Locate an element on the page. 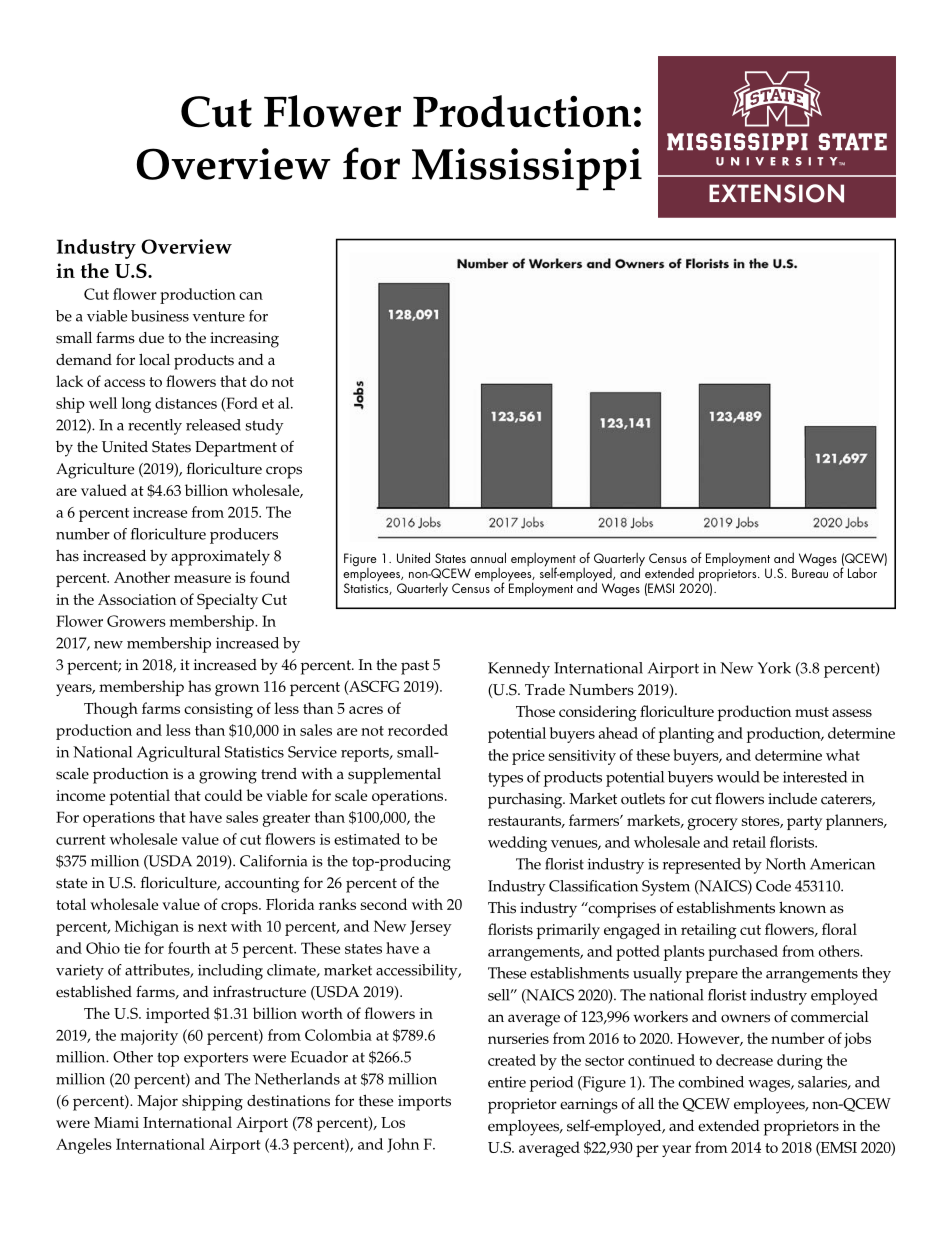 The height and width of the page is (1233, 952). increasing is located at coordinates (244, 340).
